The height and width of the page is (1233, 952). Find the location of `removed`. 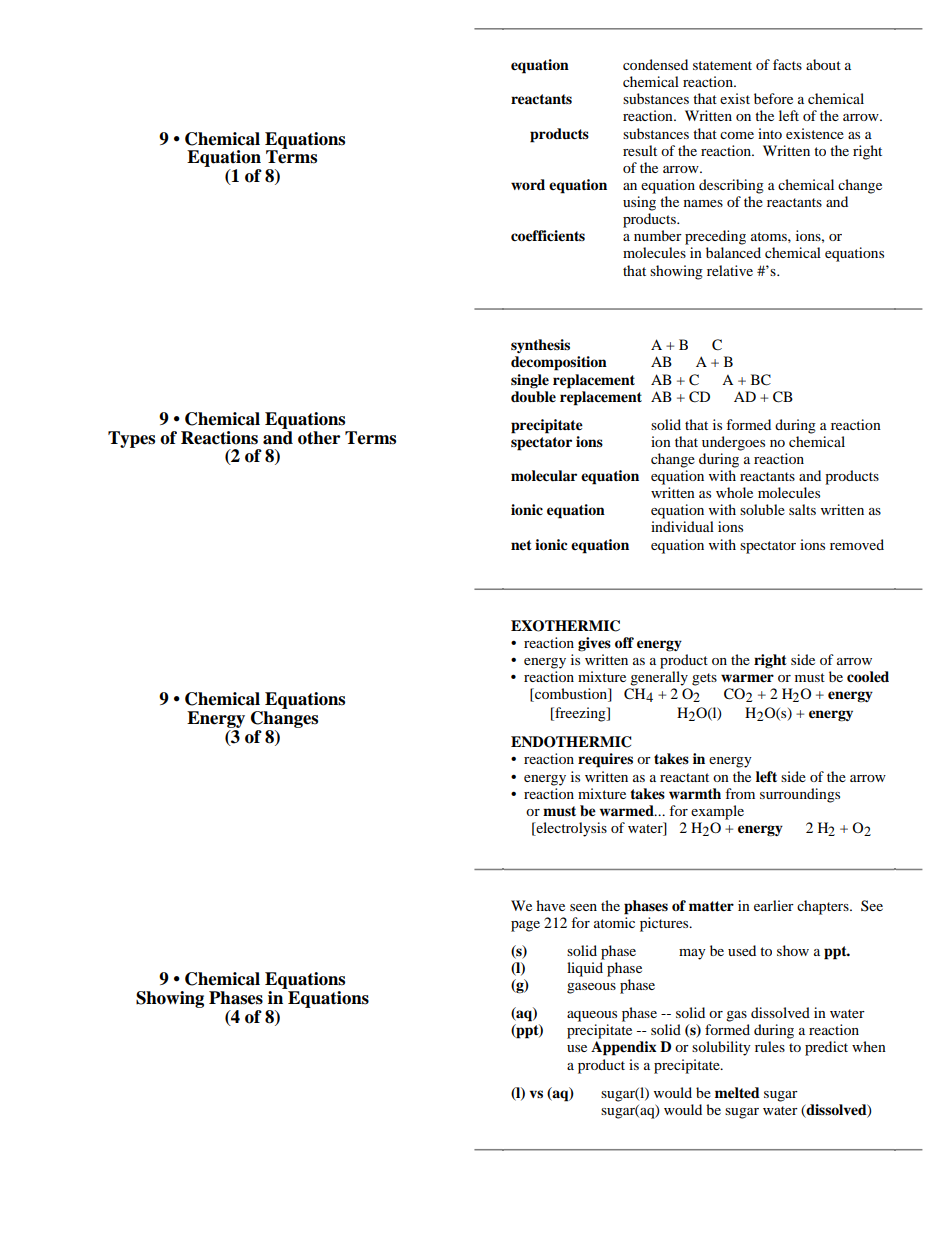

removed is located at coordinates (857, 544).
